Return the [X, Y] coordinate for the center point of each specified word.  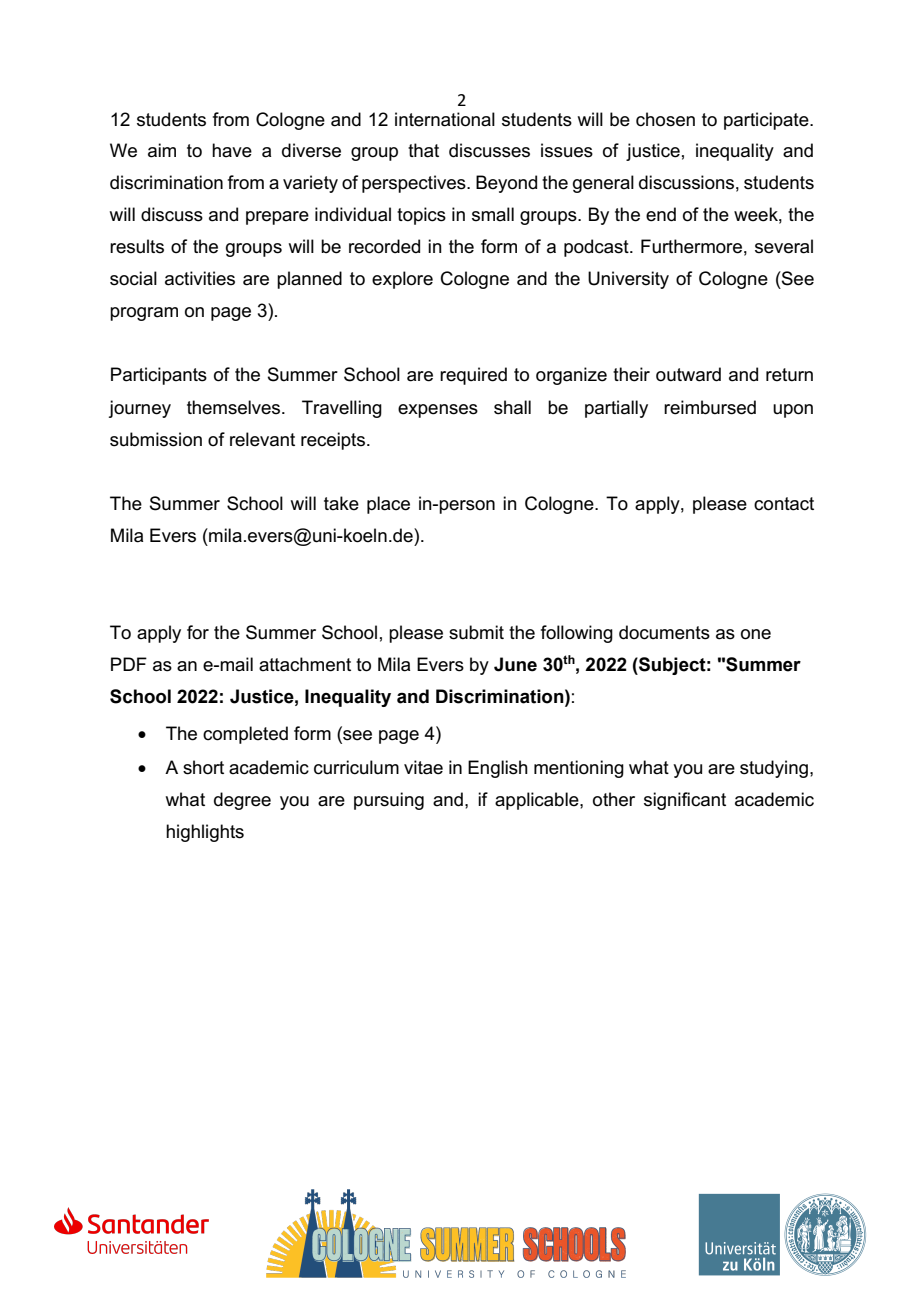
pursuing [389, 801]
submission [156, 439]
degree [242, 801]
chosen [665, 119]
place [388, 505]
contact [784, 504]
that [423, 150]
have [232, 150]
